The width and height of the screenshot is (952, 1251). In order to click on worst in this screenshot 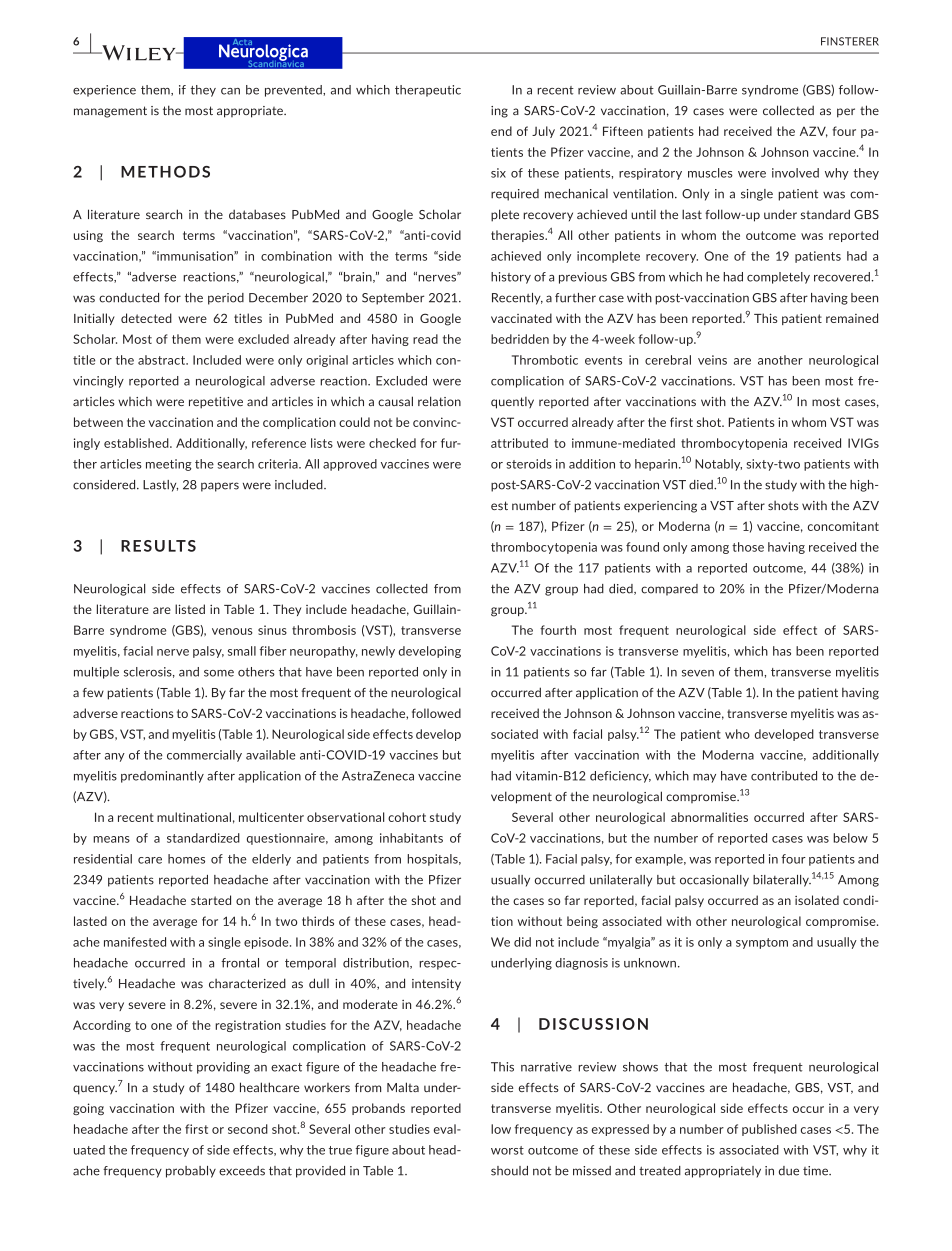, I will do `click(507, 1150)`.
